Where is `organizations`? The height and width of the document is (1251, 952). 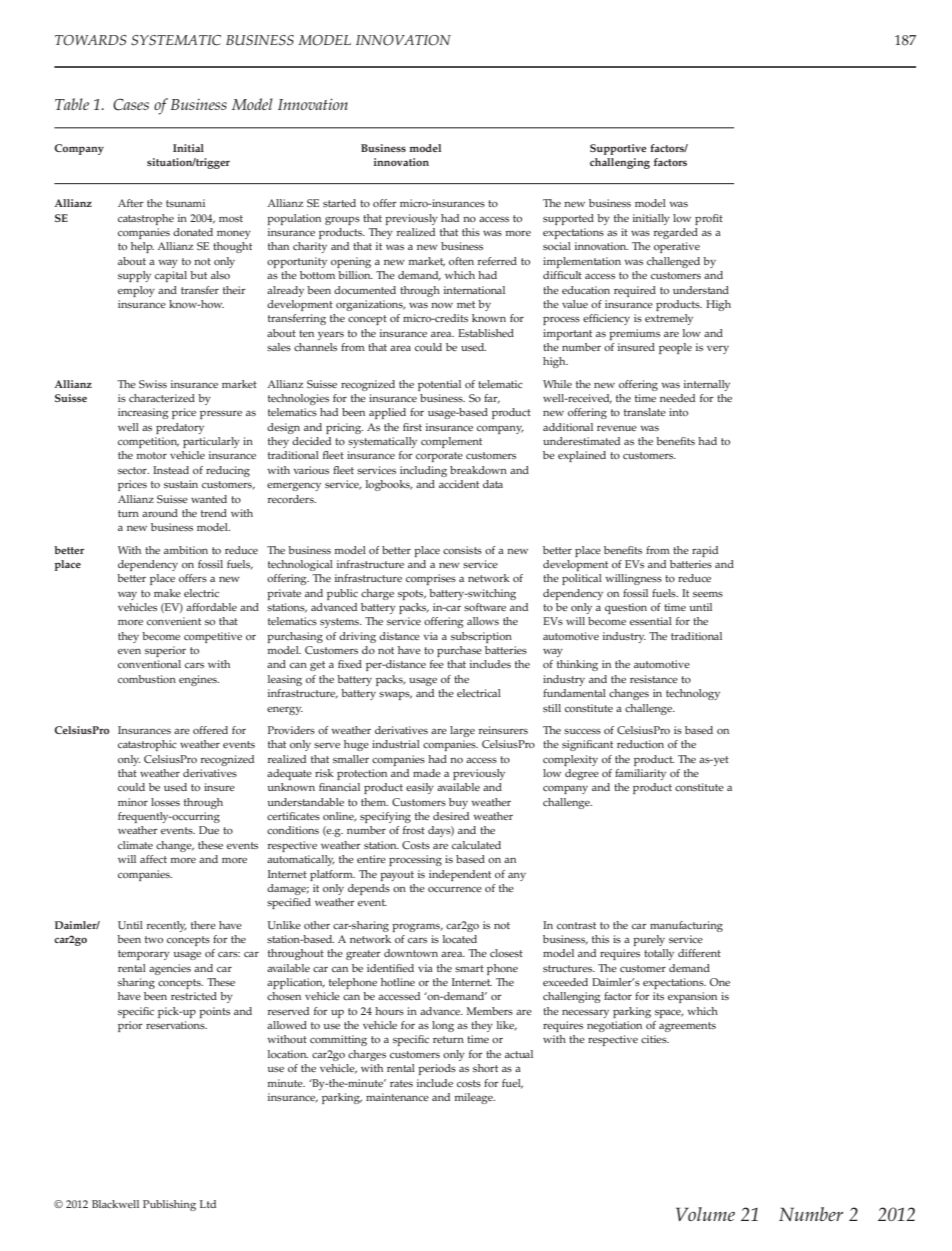
organizations is located at coordinates (370, 305).
